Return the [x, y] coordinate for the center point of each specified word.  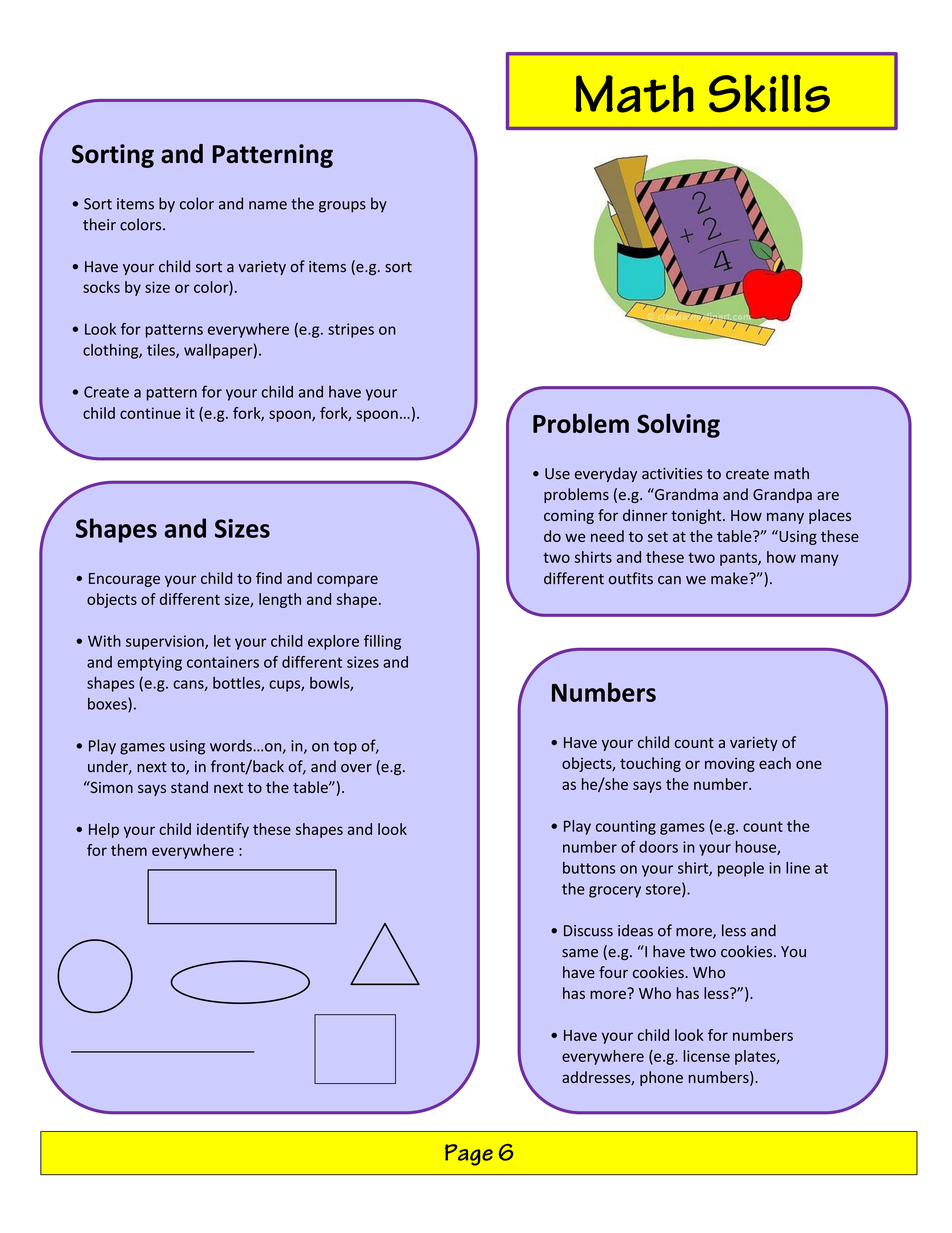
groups [342, 207]
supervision [166, 642]
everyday [606, 474]
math [791, 473]
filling [382, 642]
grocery [615, 892]
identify [223, 830]
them [129, 850]
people [741, 869]
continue [150, 413]
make [730, 578]
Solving [678, 425]
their [99, 224]
